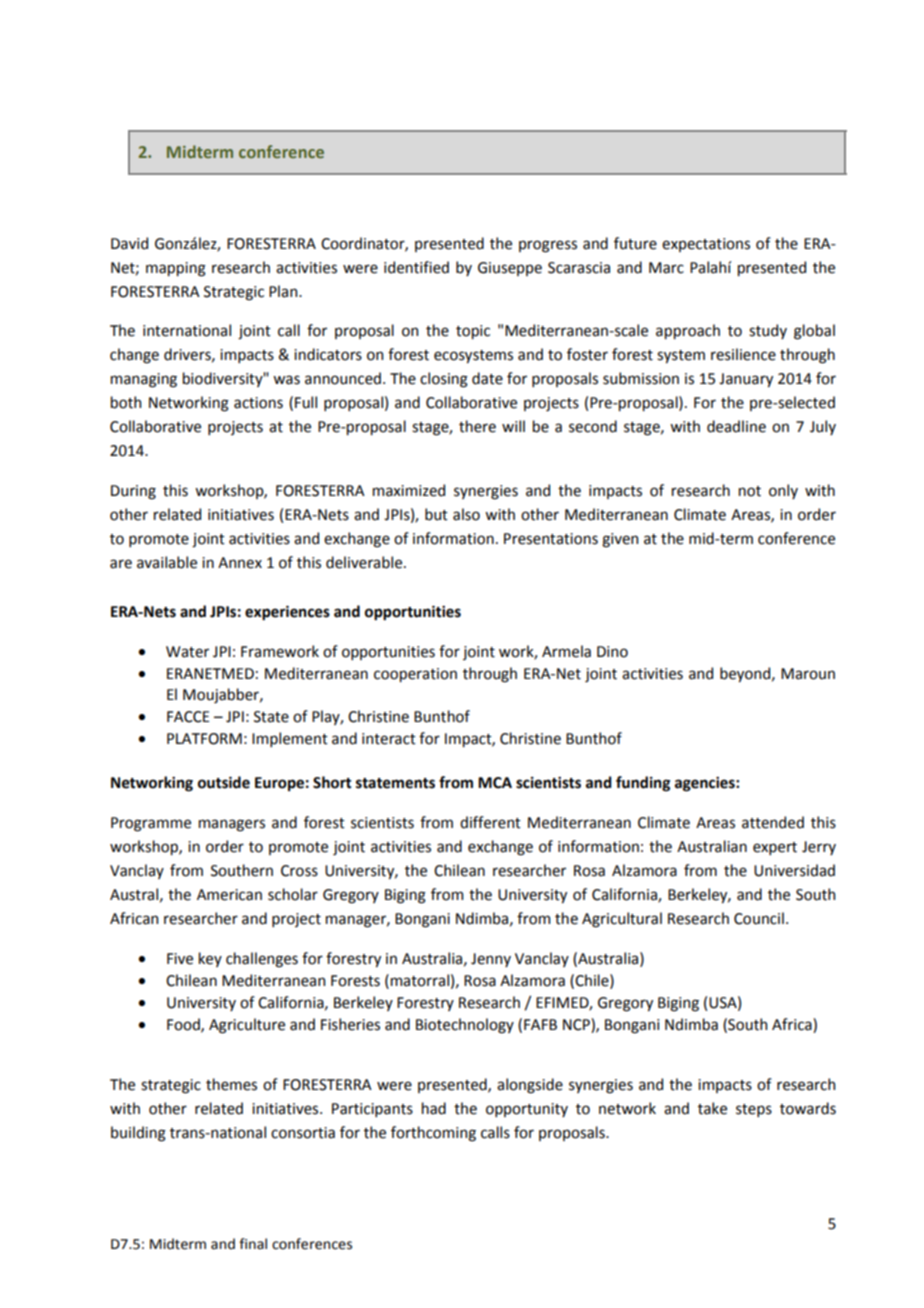  Describe the element at coordinates (253, 1244) in the document. I see `final` at that location.
